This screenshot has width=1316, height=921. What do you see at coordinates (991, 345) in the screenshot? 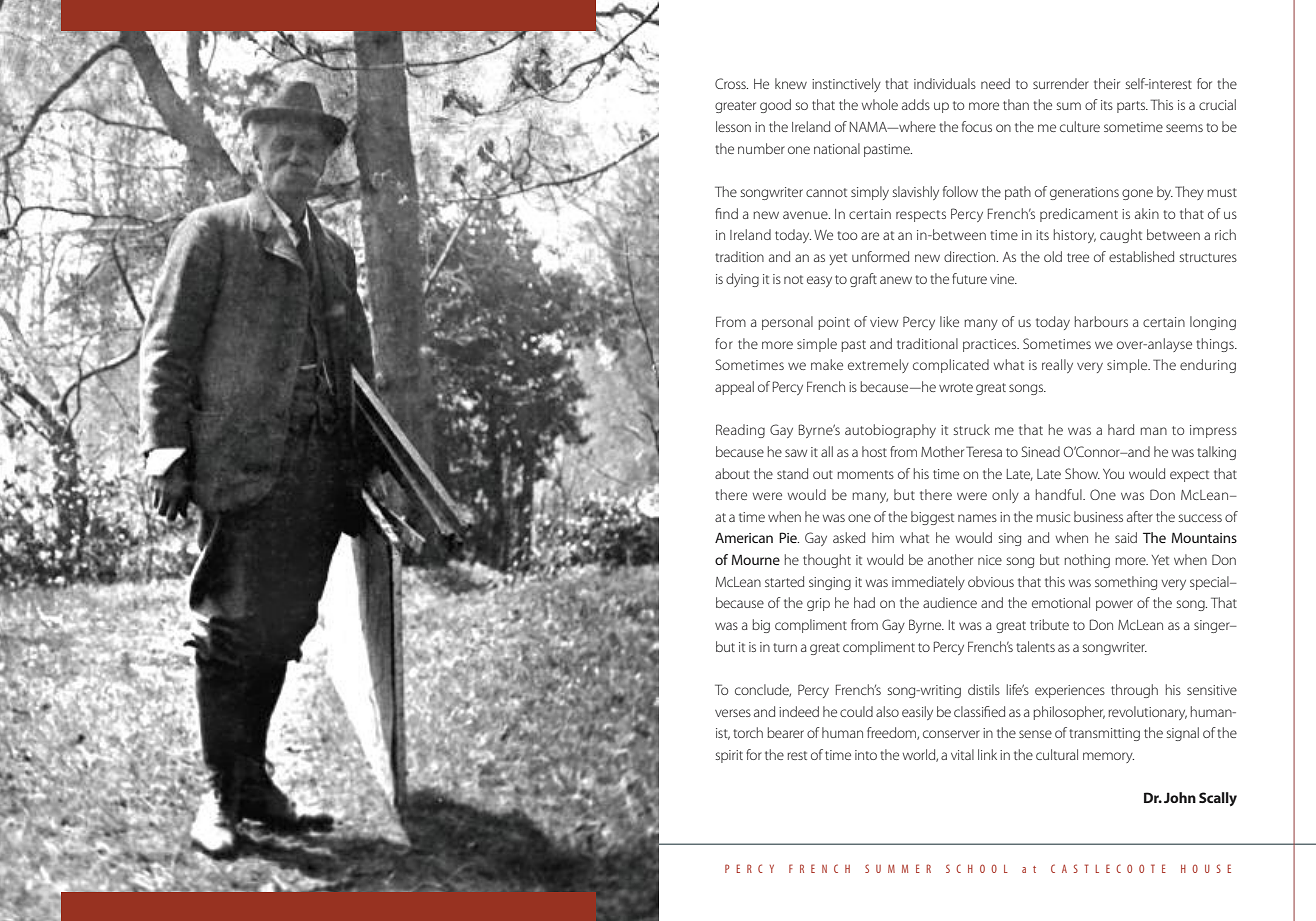
I see `practices` at bounding box center [991, 345].
